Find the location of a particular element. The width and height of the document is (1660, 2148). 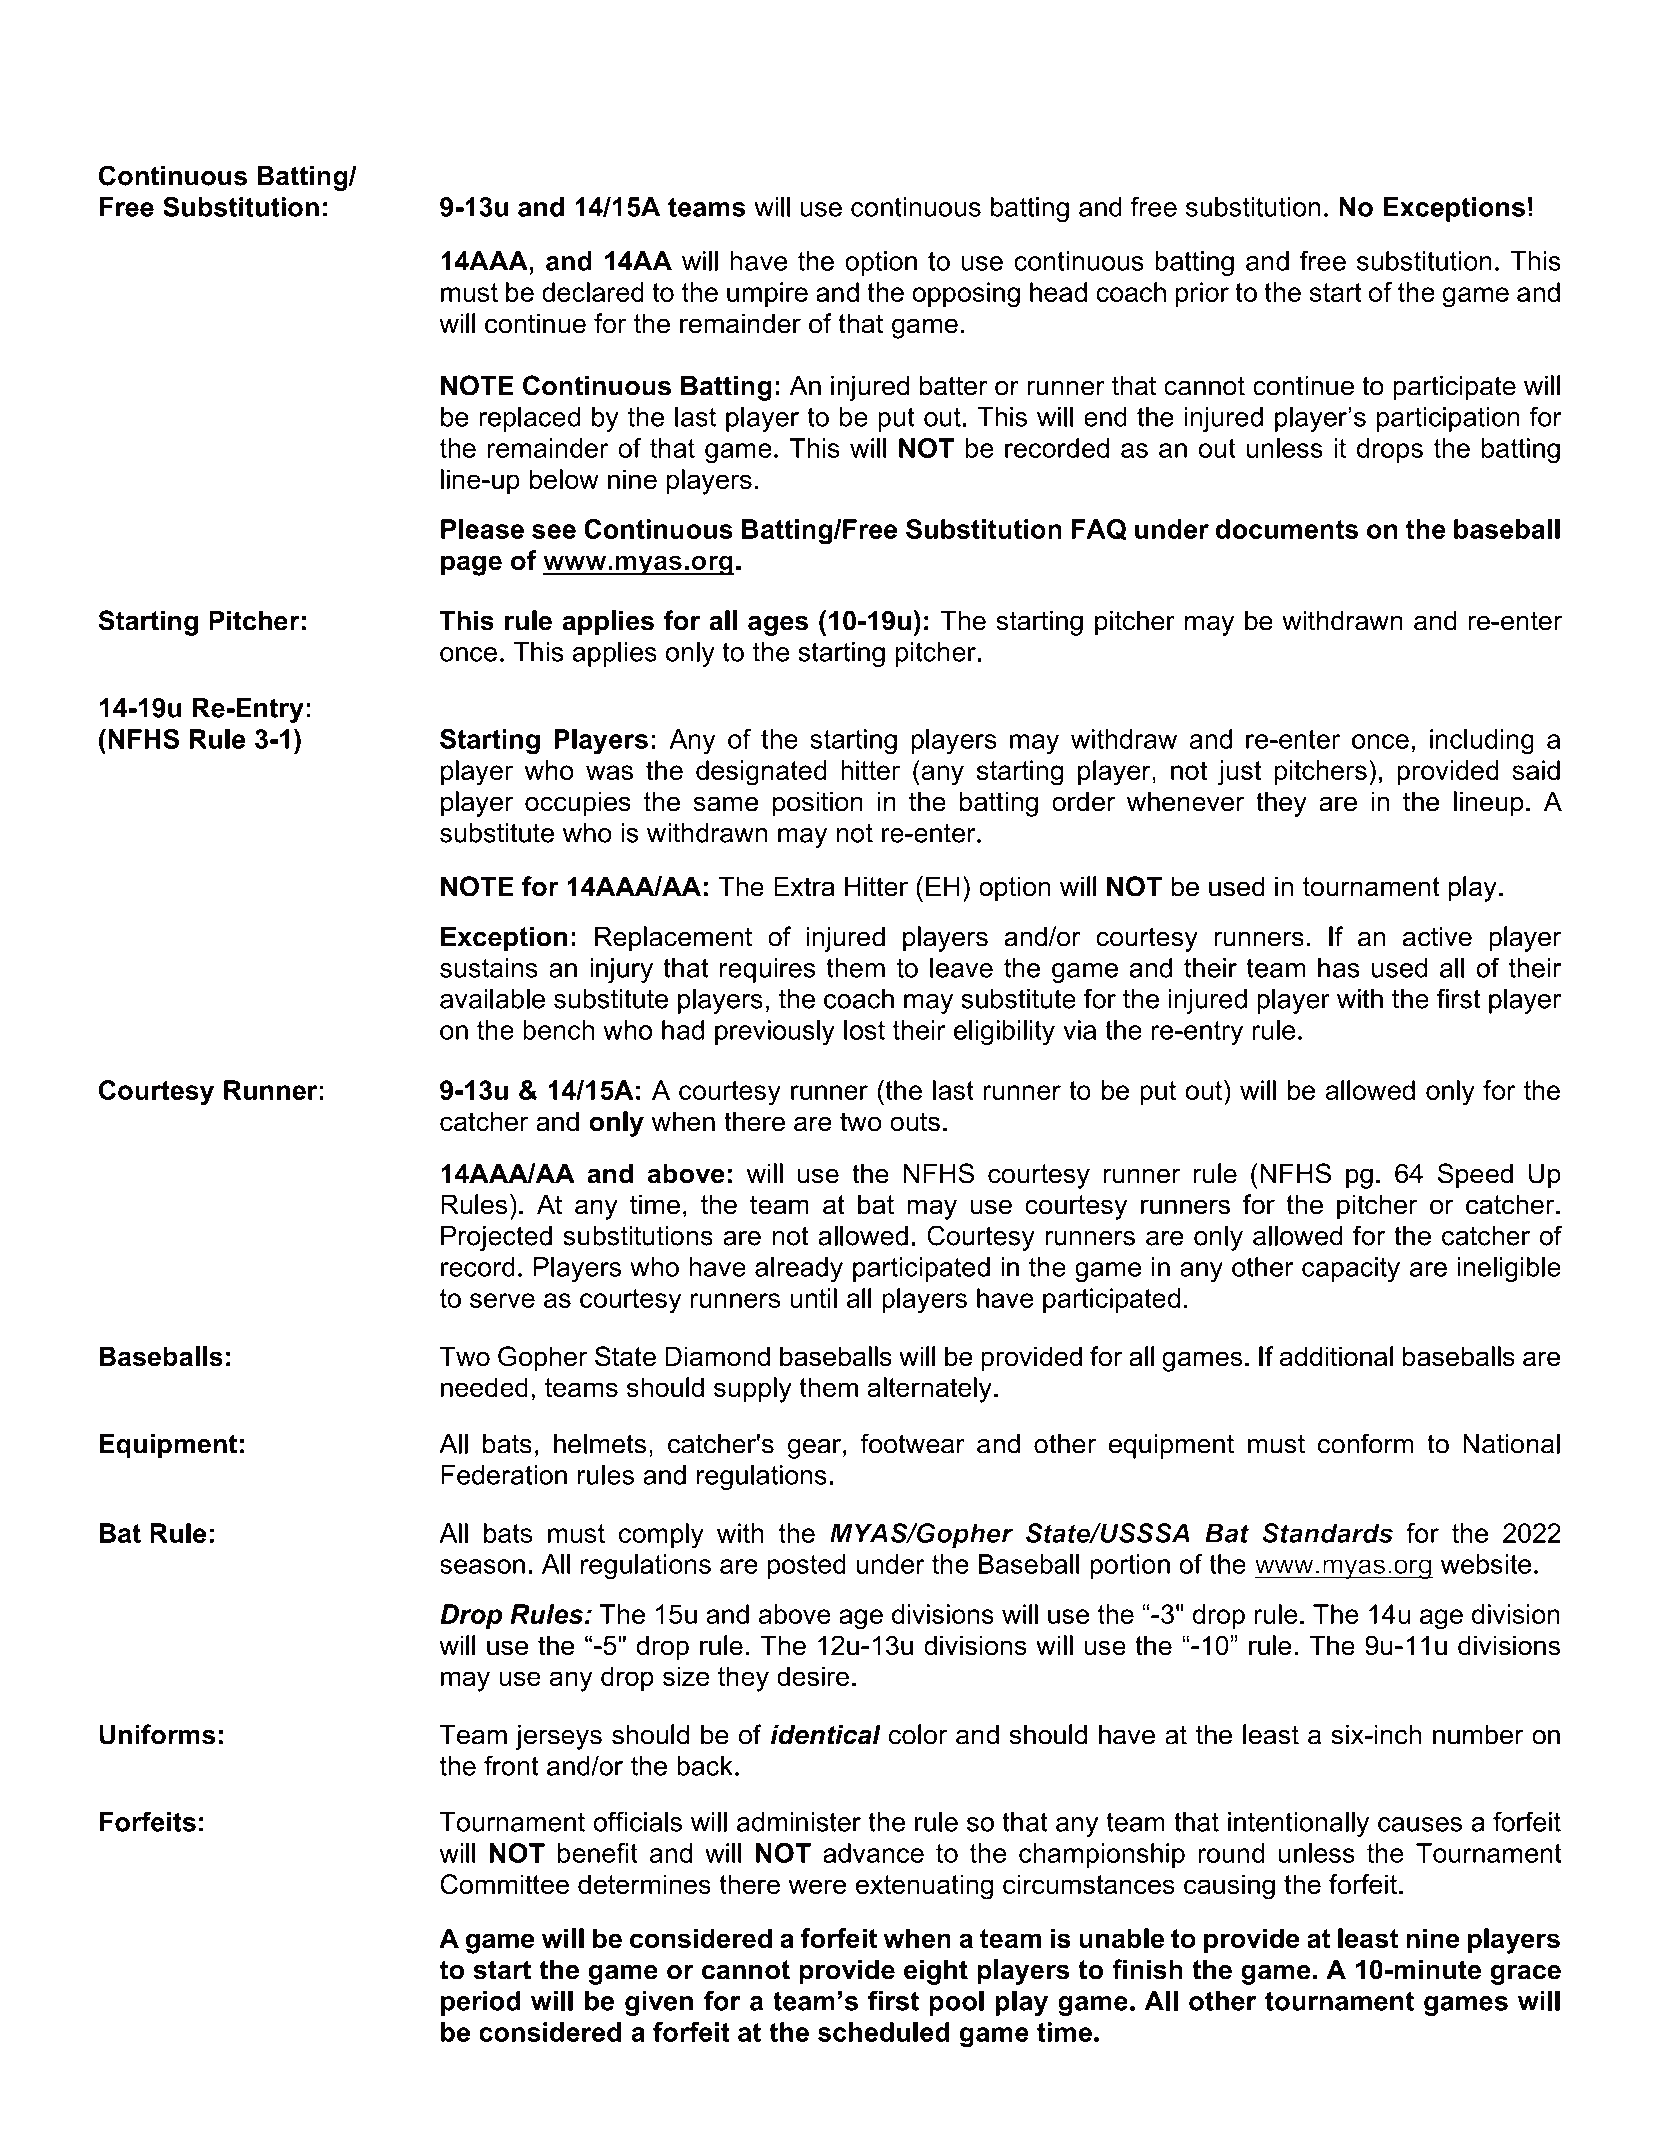

replaced is located at coordinates (529, 419).
